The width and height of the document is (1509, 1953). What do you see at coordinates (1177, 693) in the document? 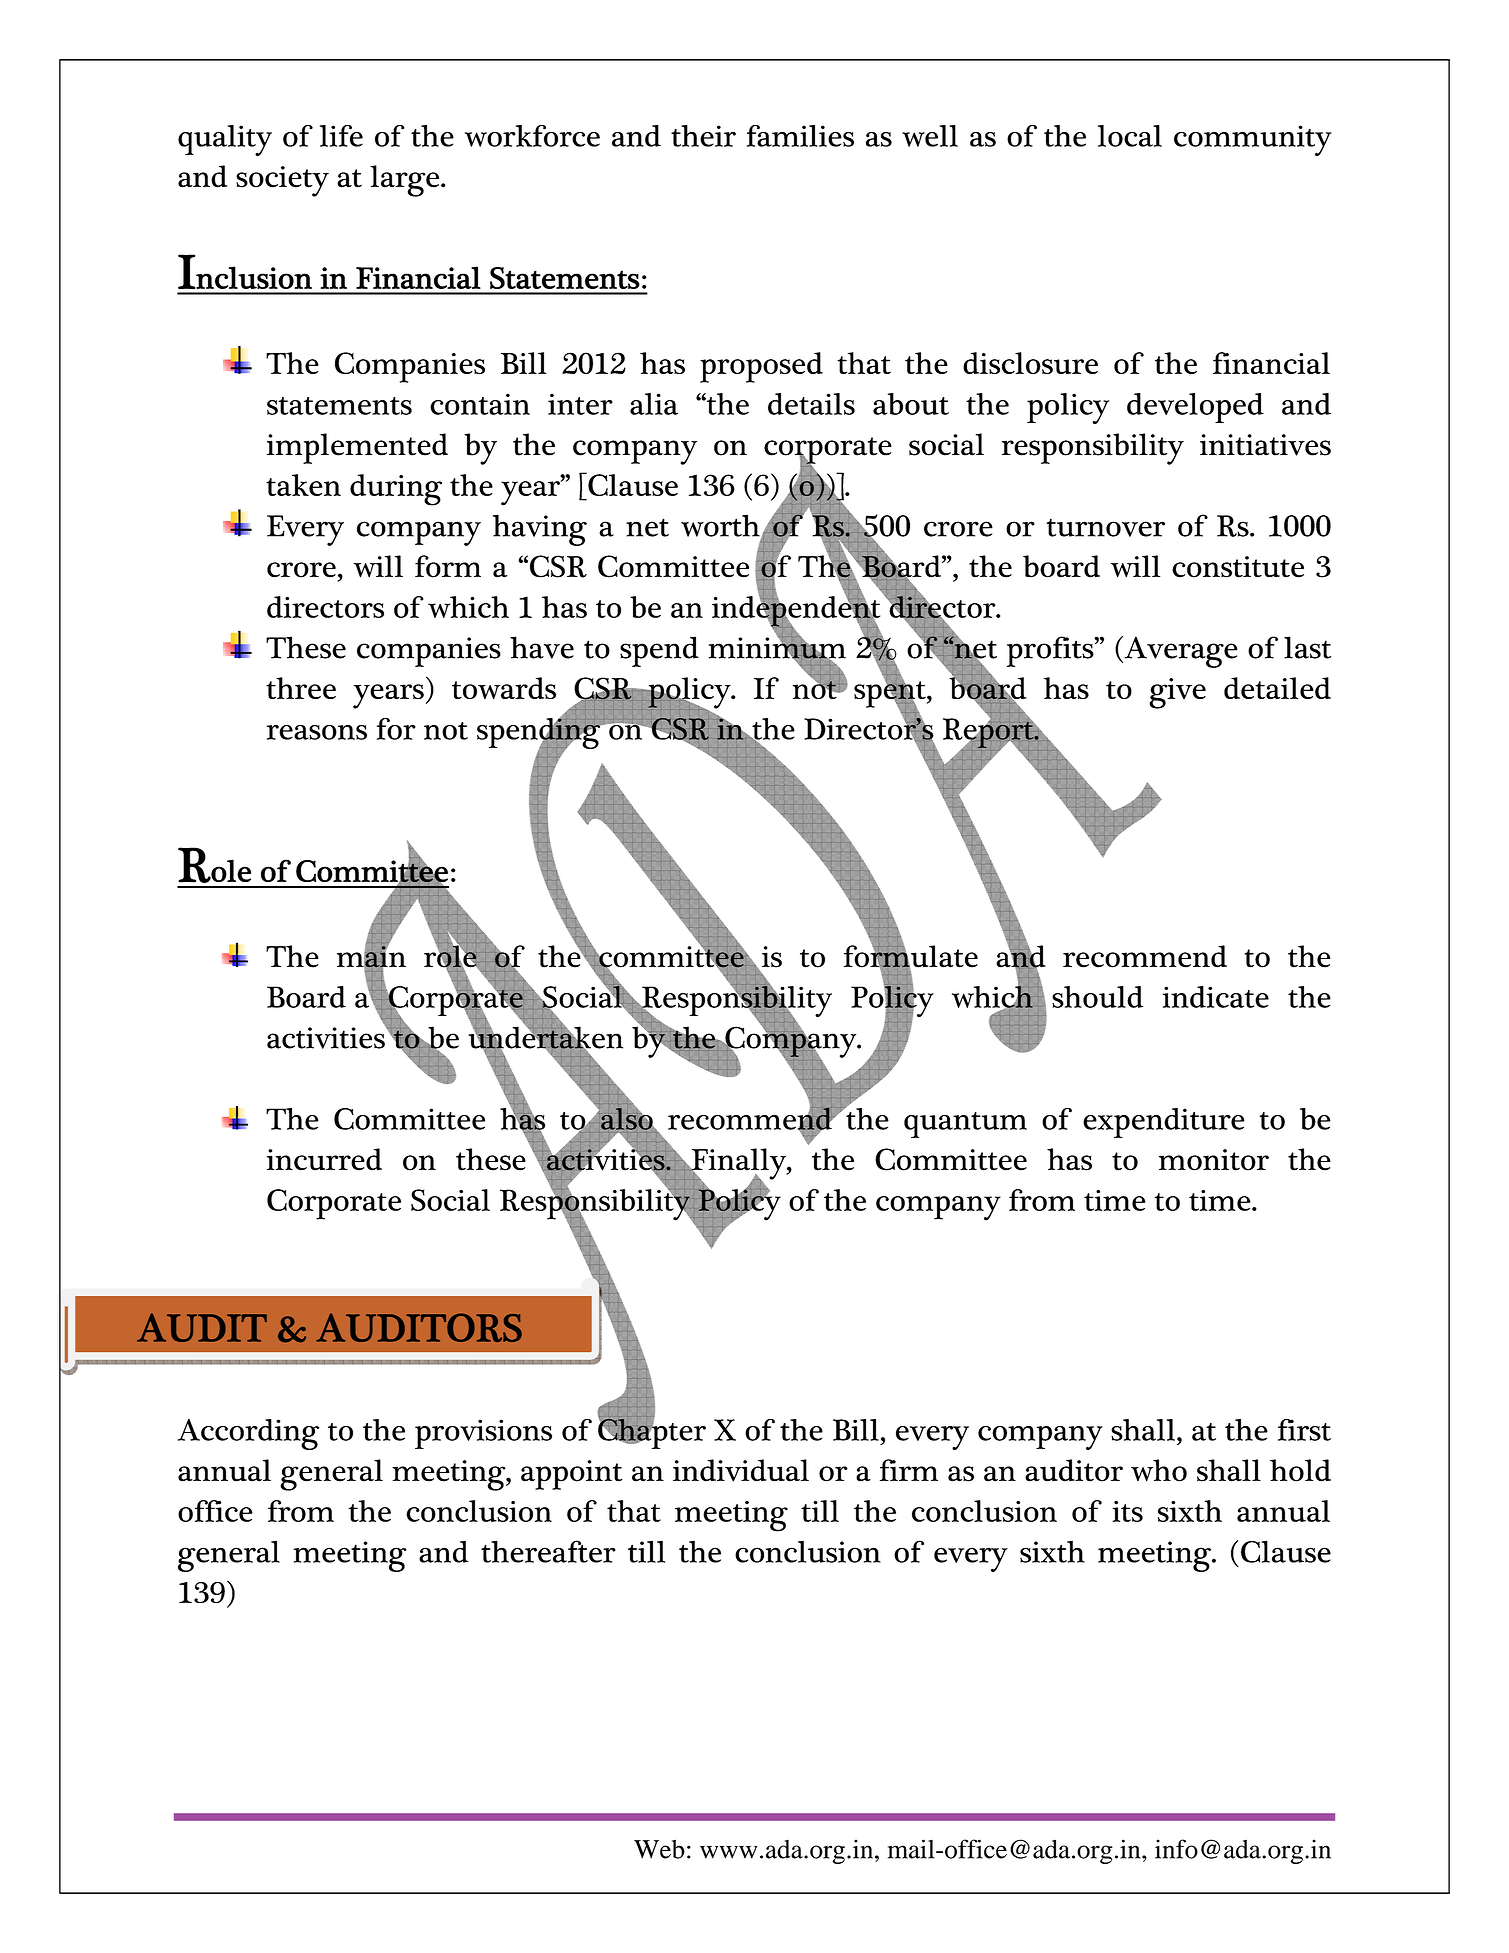
I see `give` at bounding box center [1177, 693].
